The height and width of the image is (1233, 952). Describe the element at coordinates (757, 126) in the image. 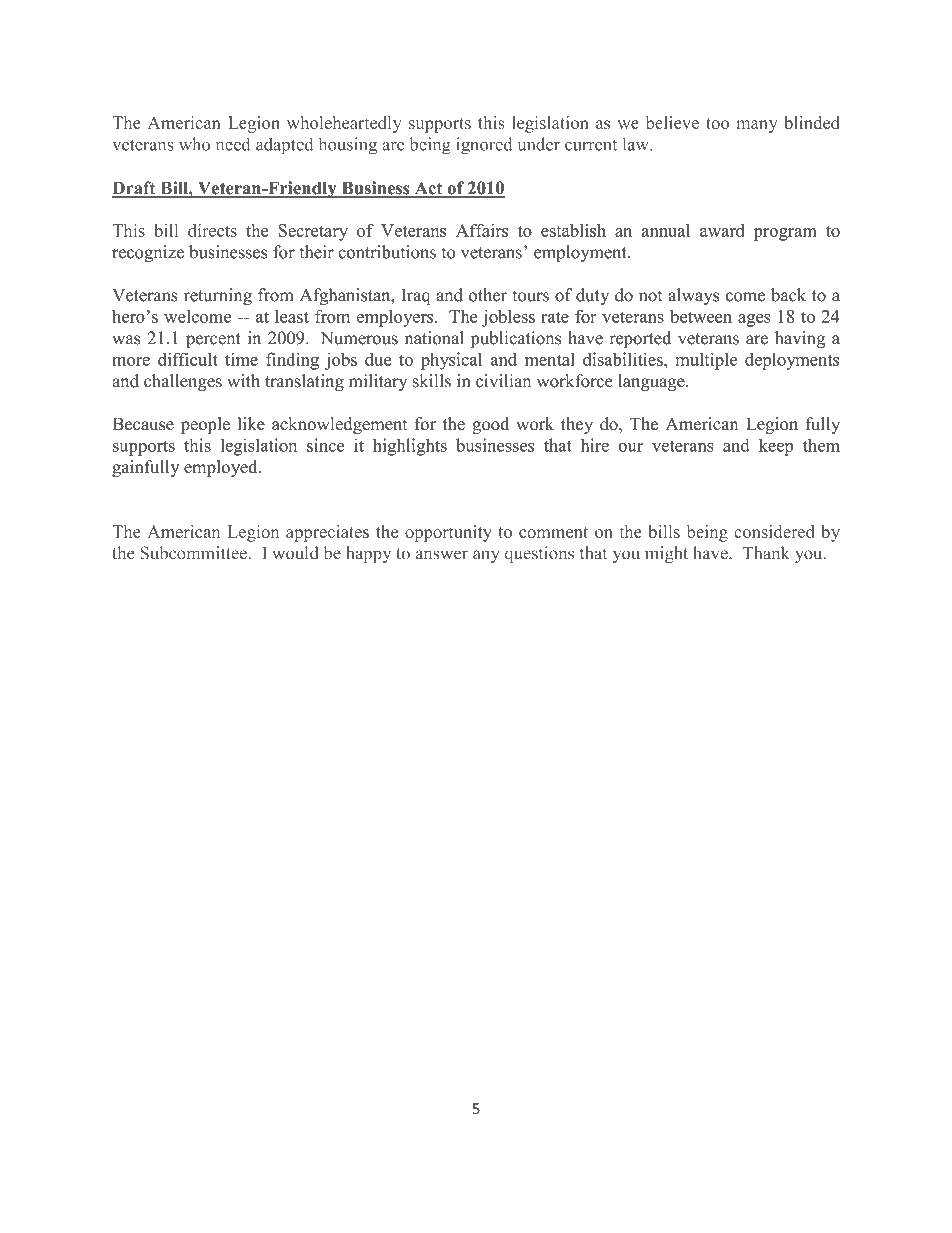

I see `many` at that location.
